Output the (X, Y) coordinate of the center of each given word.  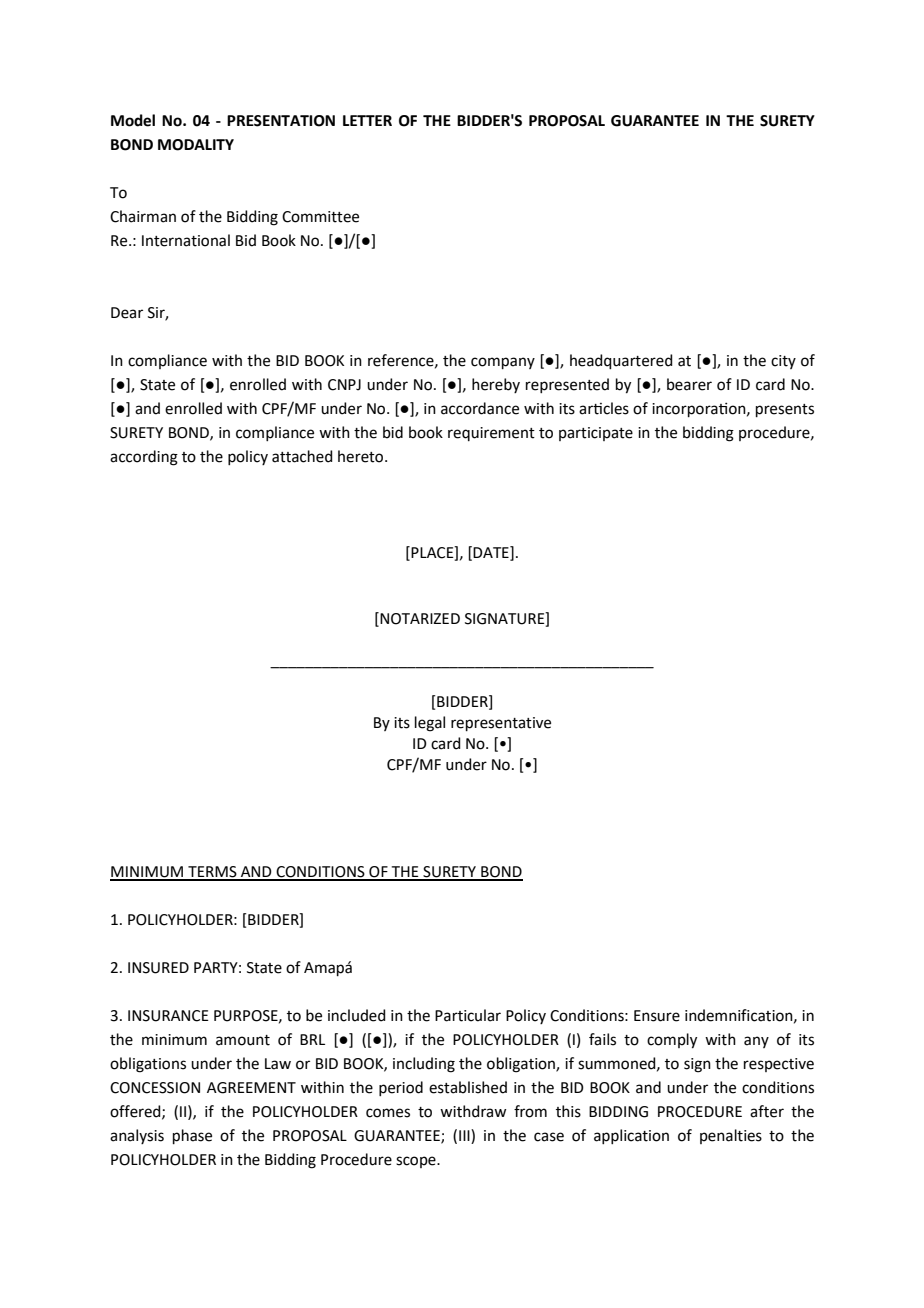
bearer (689, 384)
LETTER (367, 120)
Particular (468, 1015)
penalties (731, 1136)
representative (501, 724)
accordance (480, 408)
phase (192, 1136)
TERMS (212, 873)
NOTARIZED (419, 619)
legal (430, 724)
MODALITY (196, 145)
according (144, 458)
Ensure (657, 1016)
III (465, 1136)
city (783, 362)
